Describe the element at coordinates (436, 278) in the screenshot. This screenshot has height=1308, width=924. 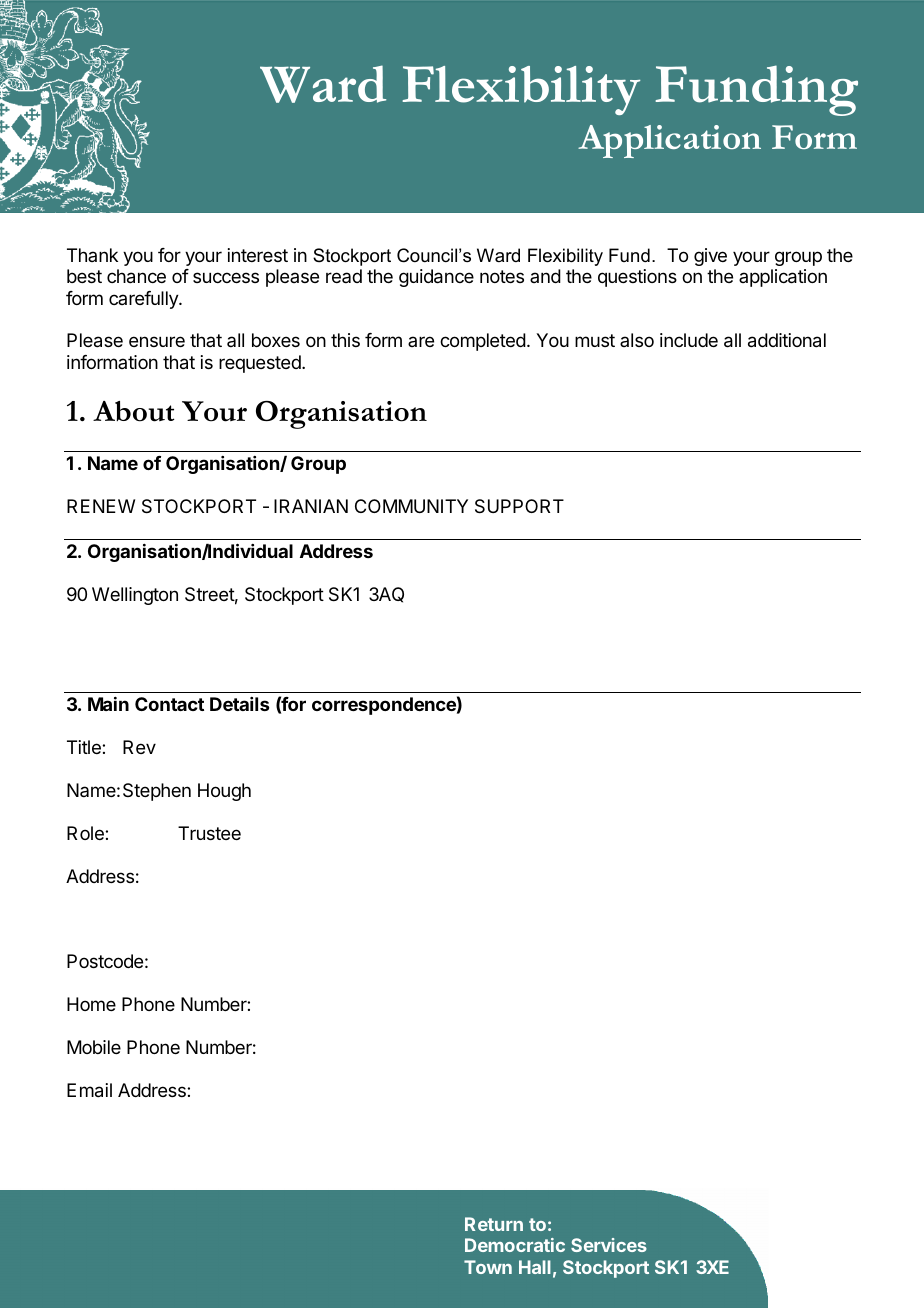
I see `guidance` at that location.
